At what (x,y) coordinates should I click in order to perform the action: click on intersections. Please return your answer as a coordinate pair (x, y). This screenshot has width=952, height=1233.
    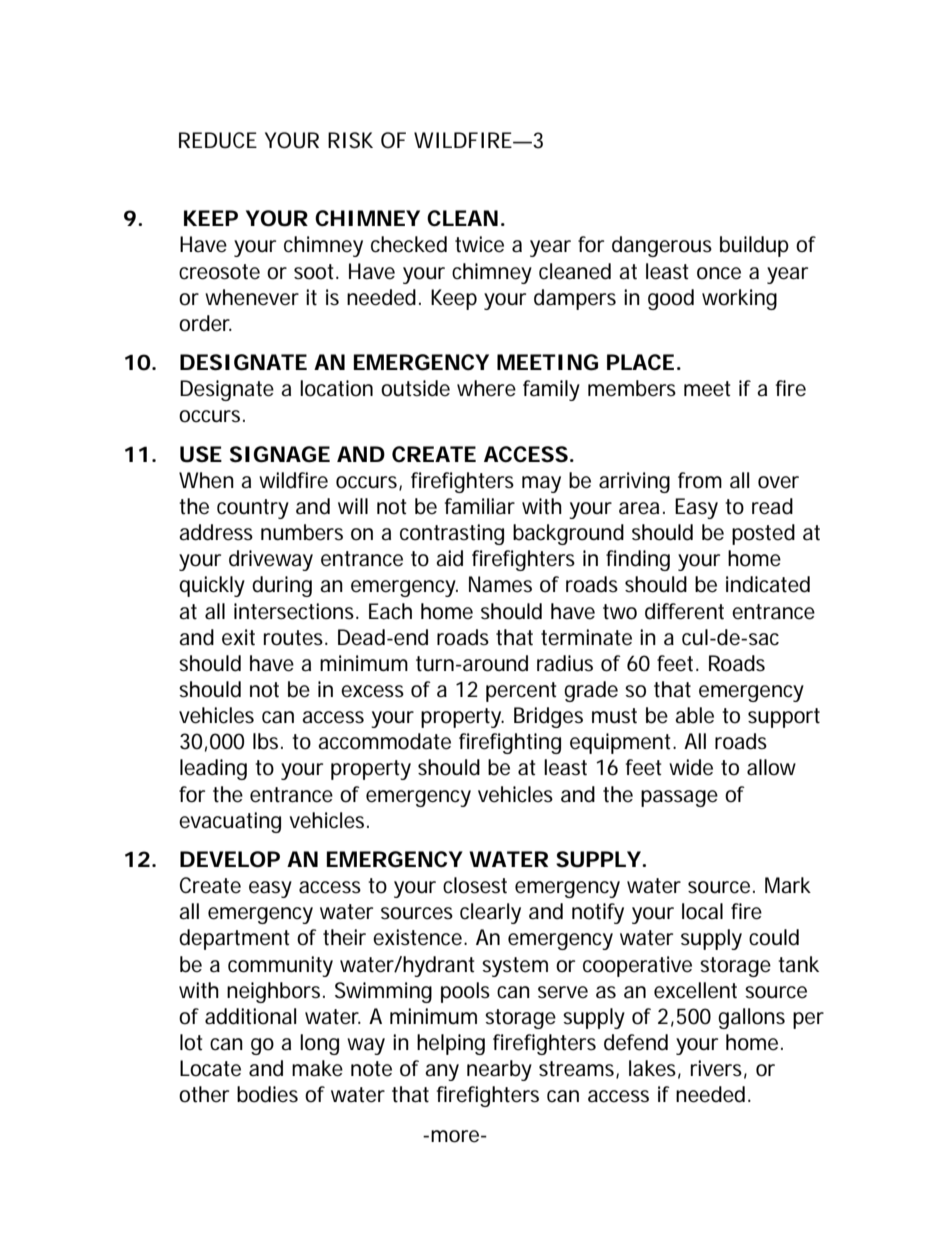
    Looking at the image, I should click on (294, 611).
